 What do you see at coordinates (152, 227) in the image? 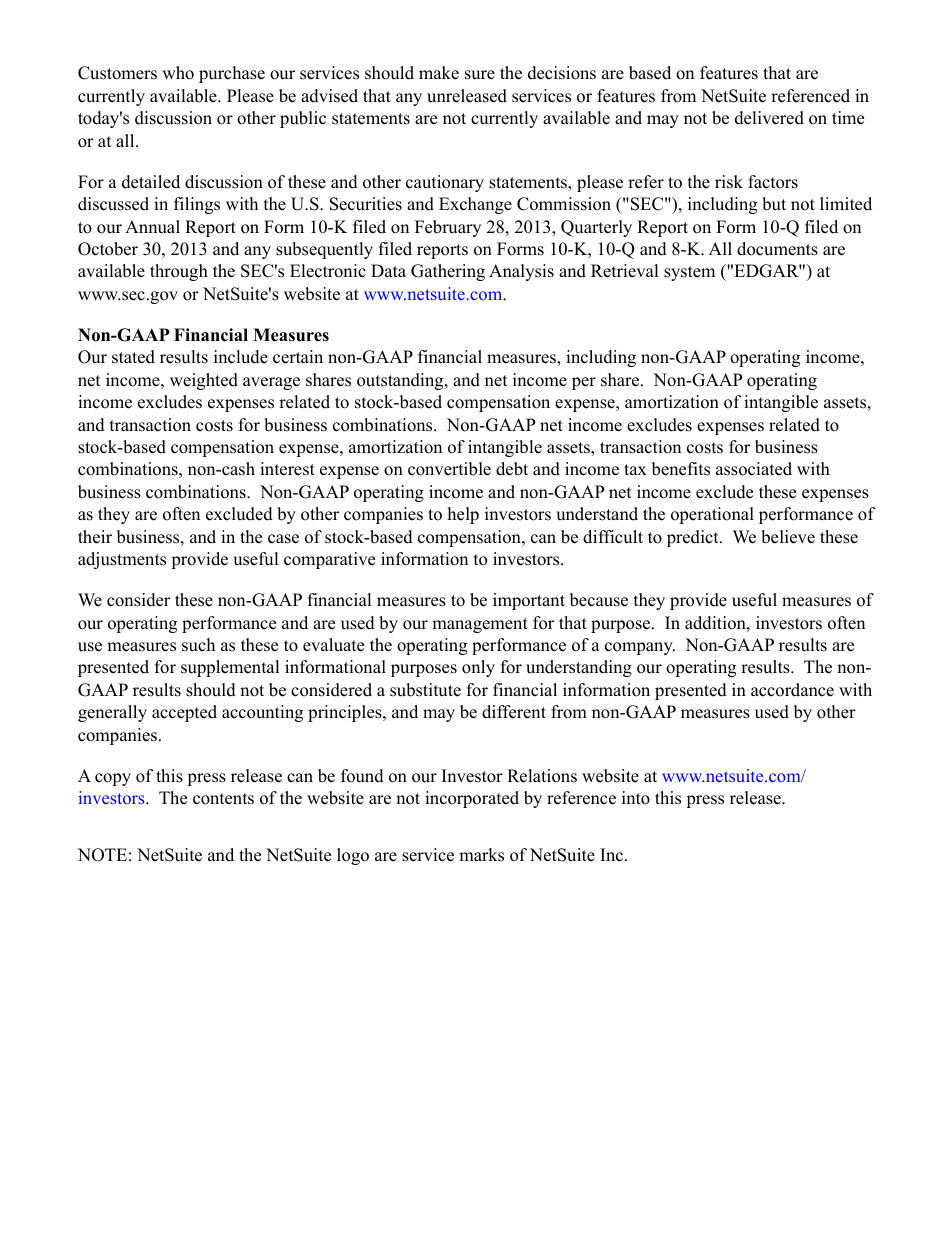
I see `Annual` at bounding box center [152, 227].
